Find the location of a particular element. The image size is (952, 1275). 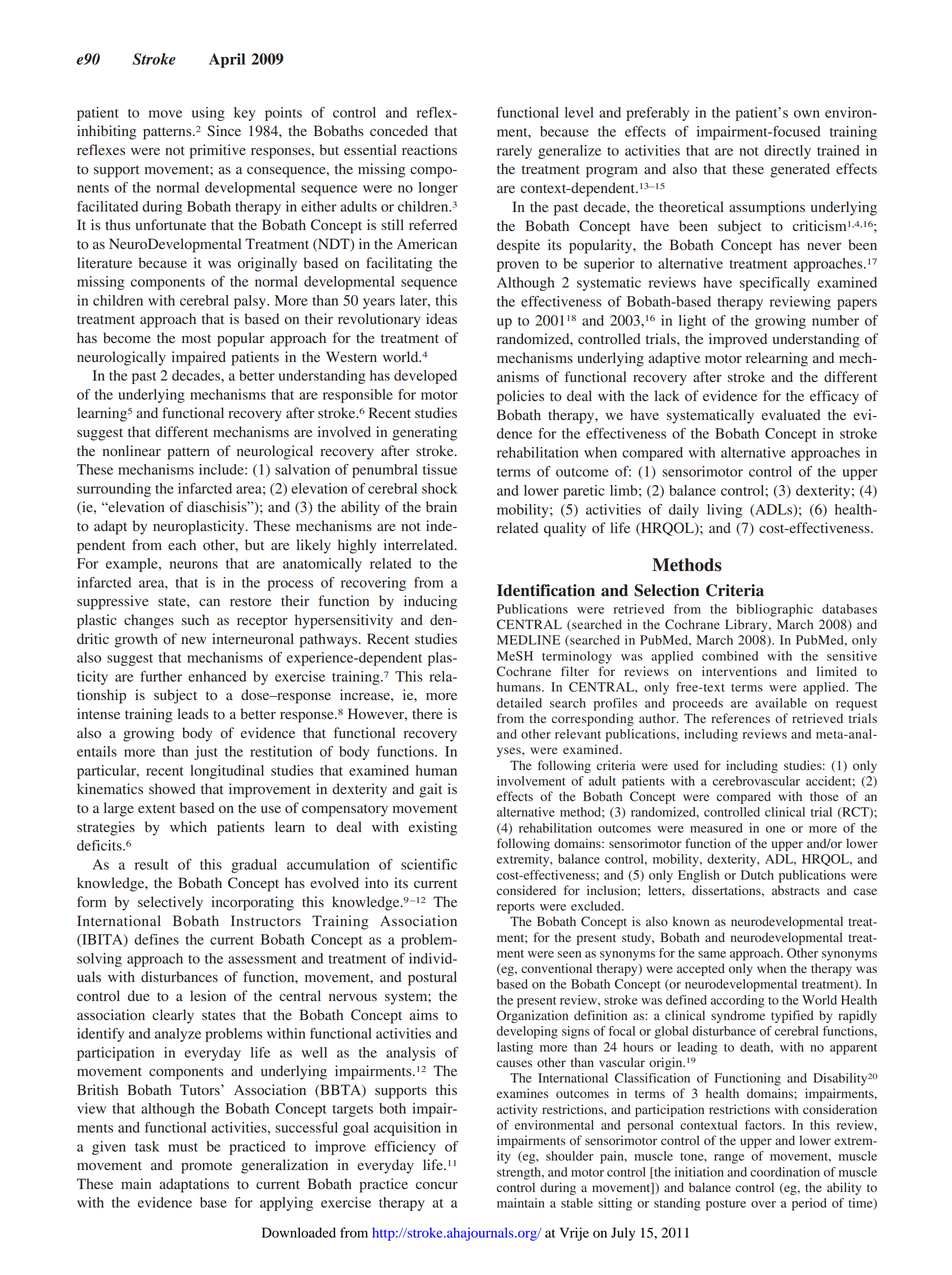

just is located at coordinates (206, 753).
